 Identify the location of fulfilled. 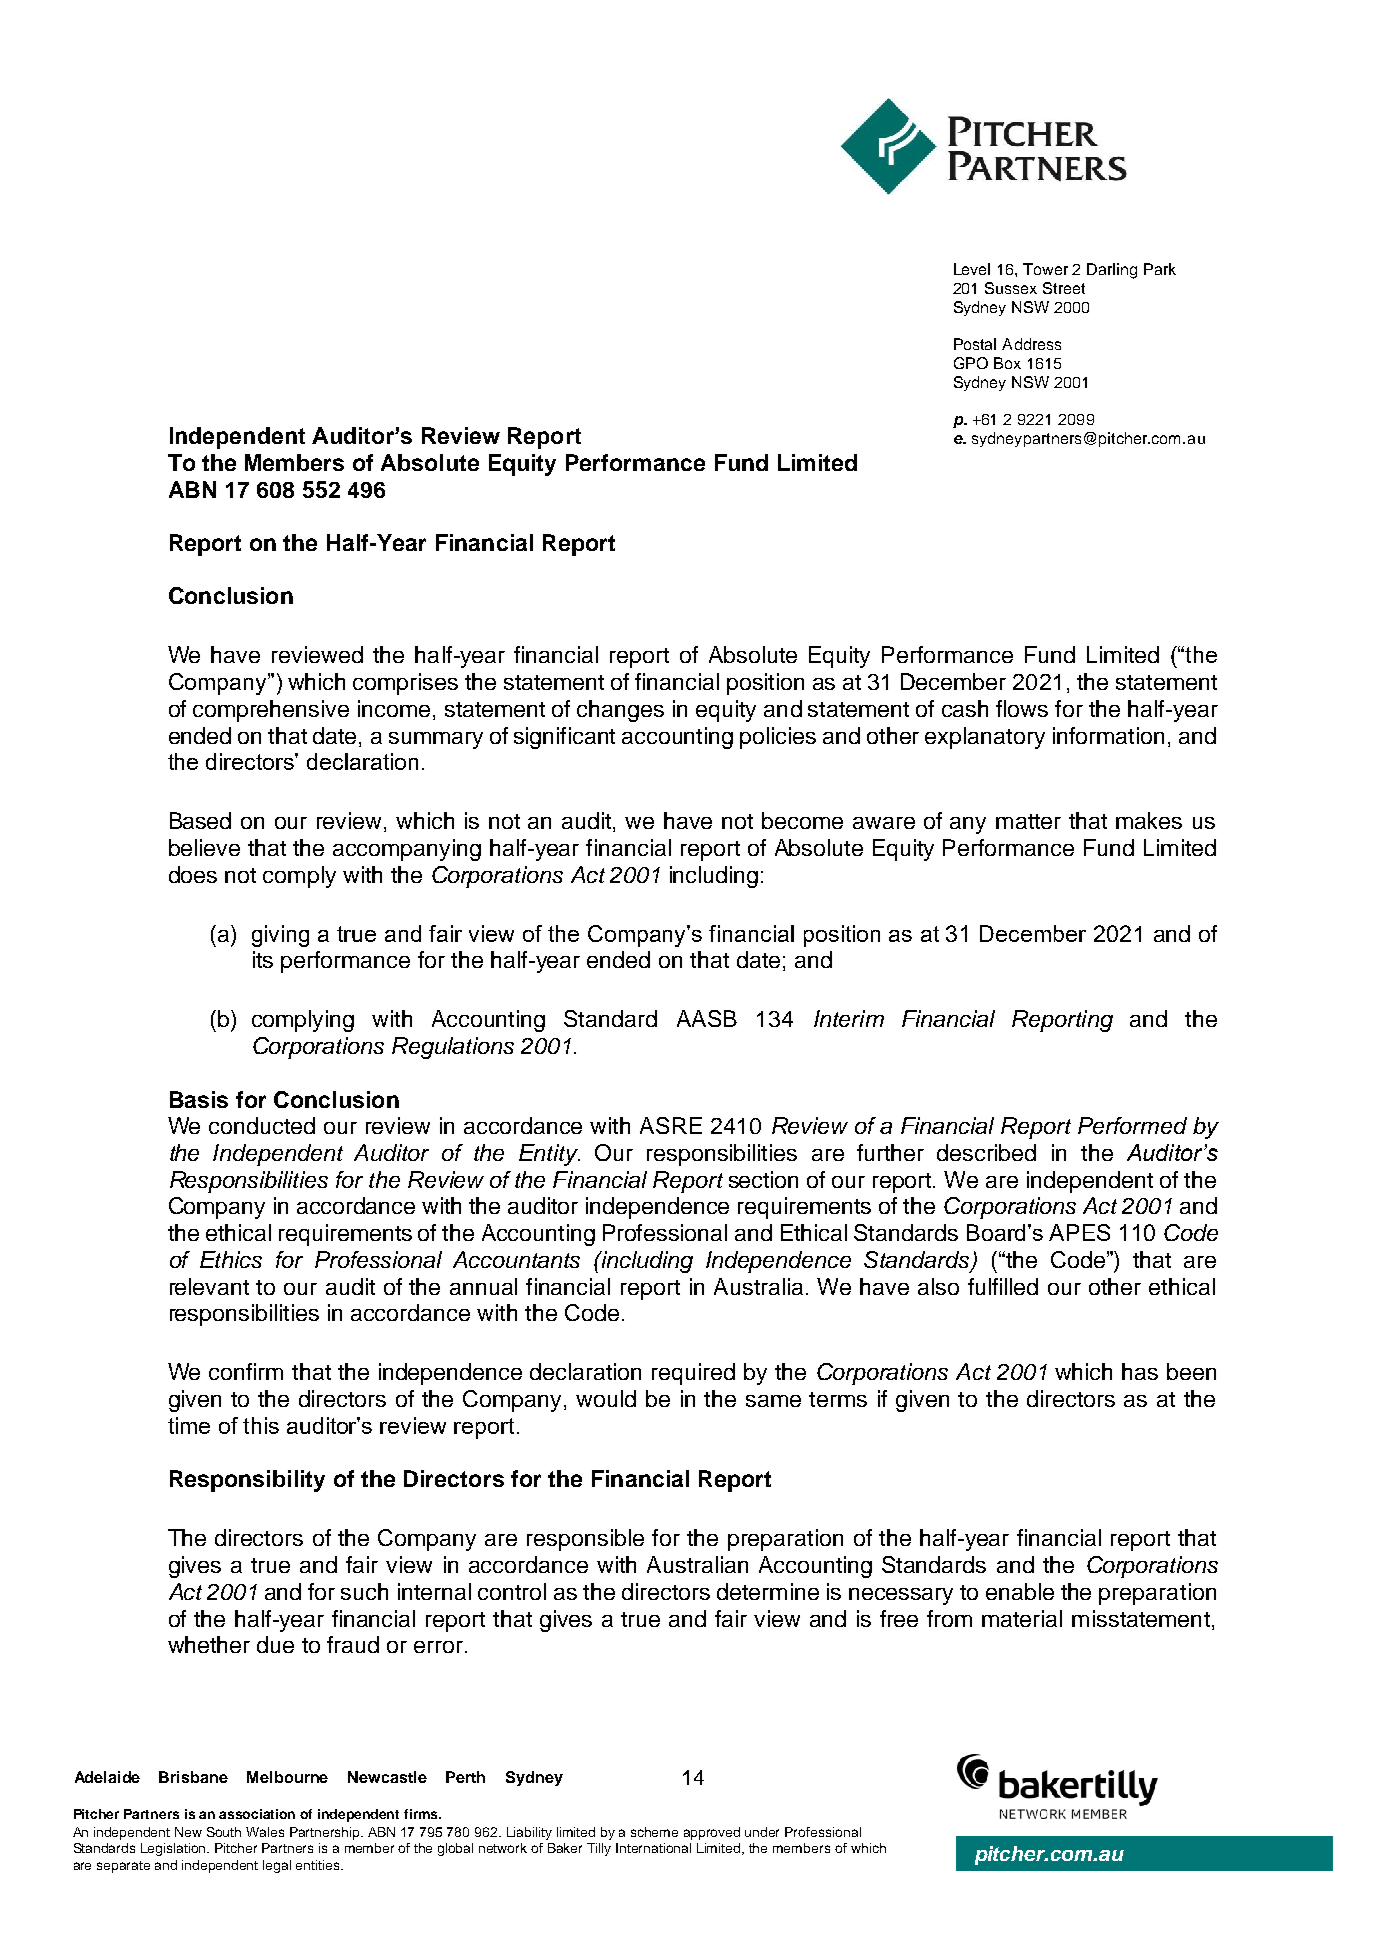
(1003, 1286).
